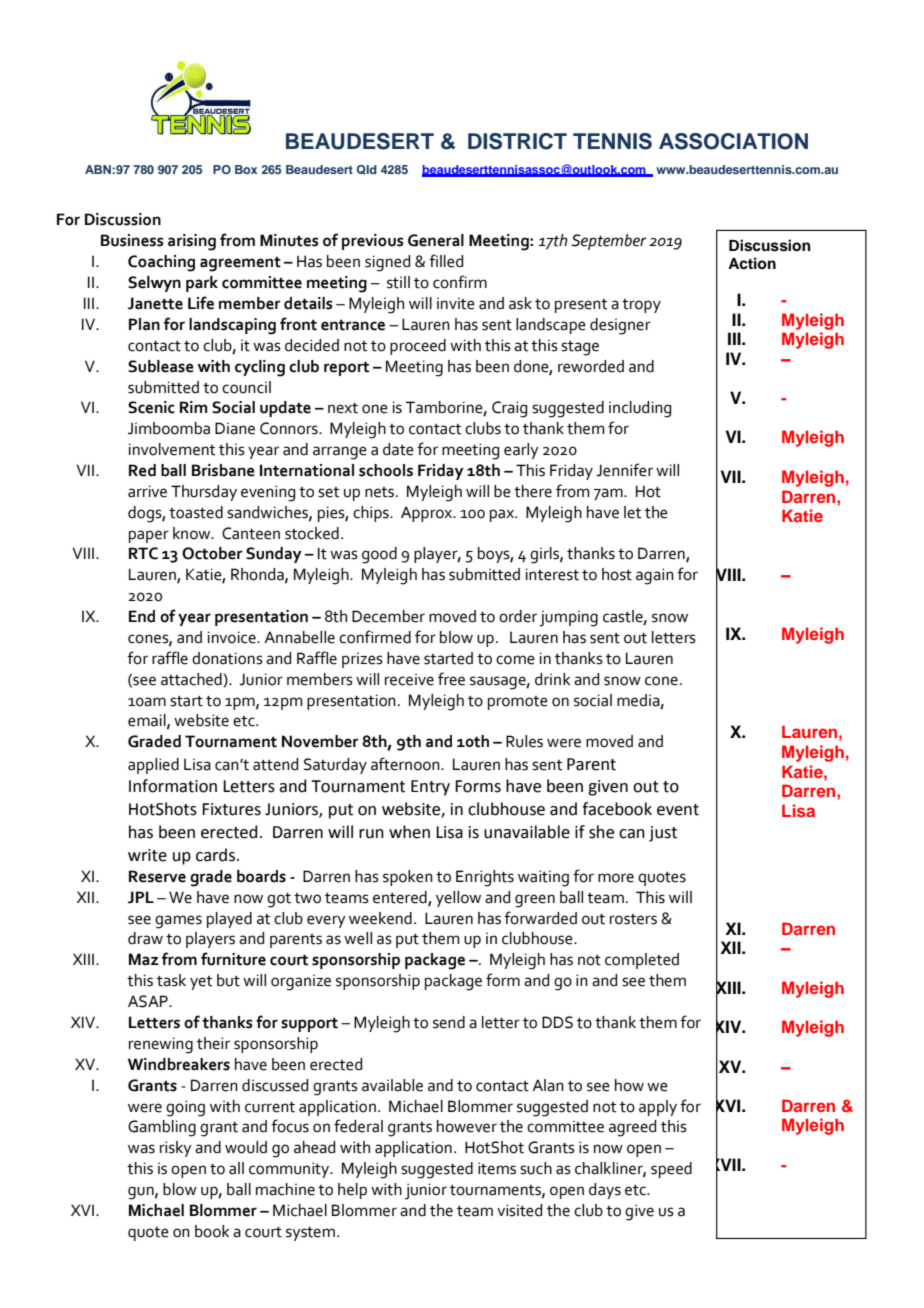 The width and height of the screenshot is (924, 1308). I want to click on free, so click(451, 679).
